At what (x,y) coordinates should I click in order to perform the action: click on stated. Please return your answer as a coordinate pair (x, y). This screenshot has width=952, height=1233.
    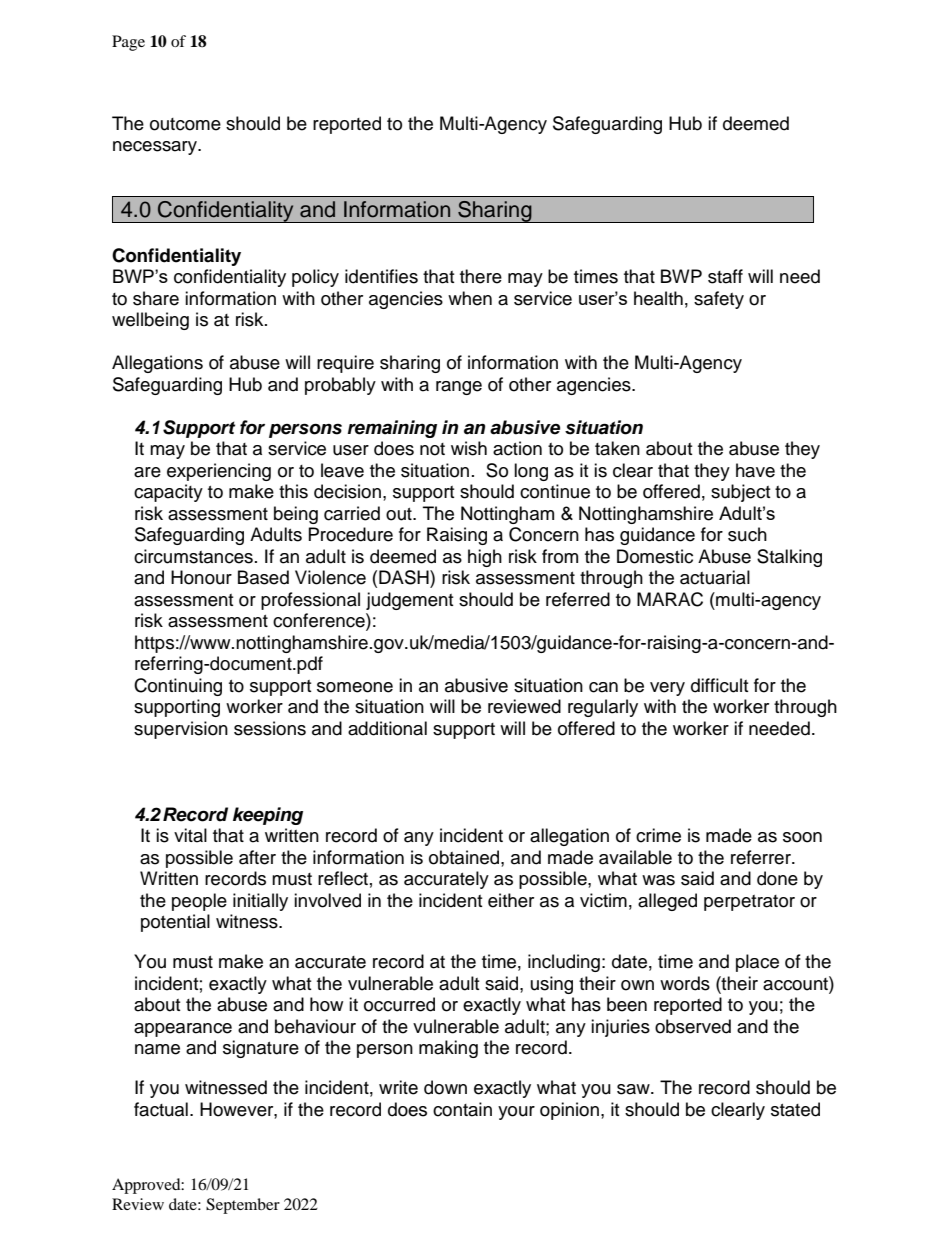
    Looking at the image, I should click on (795, 1109).
